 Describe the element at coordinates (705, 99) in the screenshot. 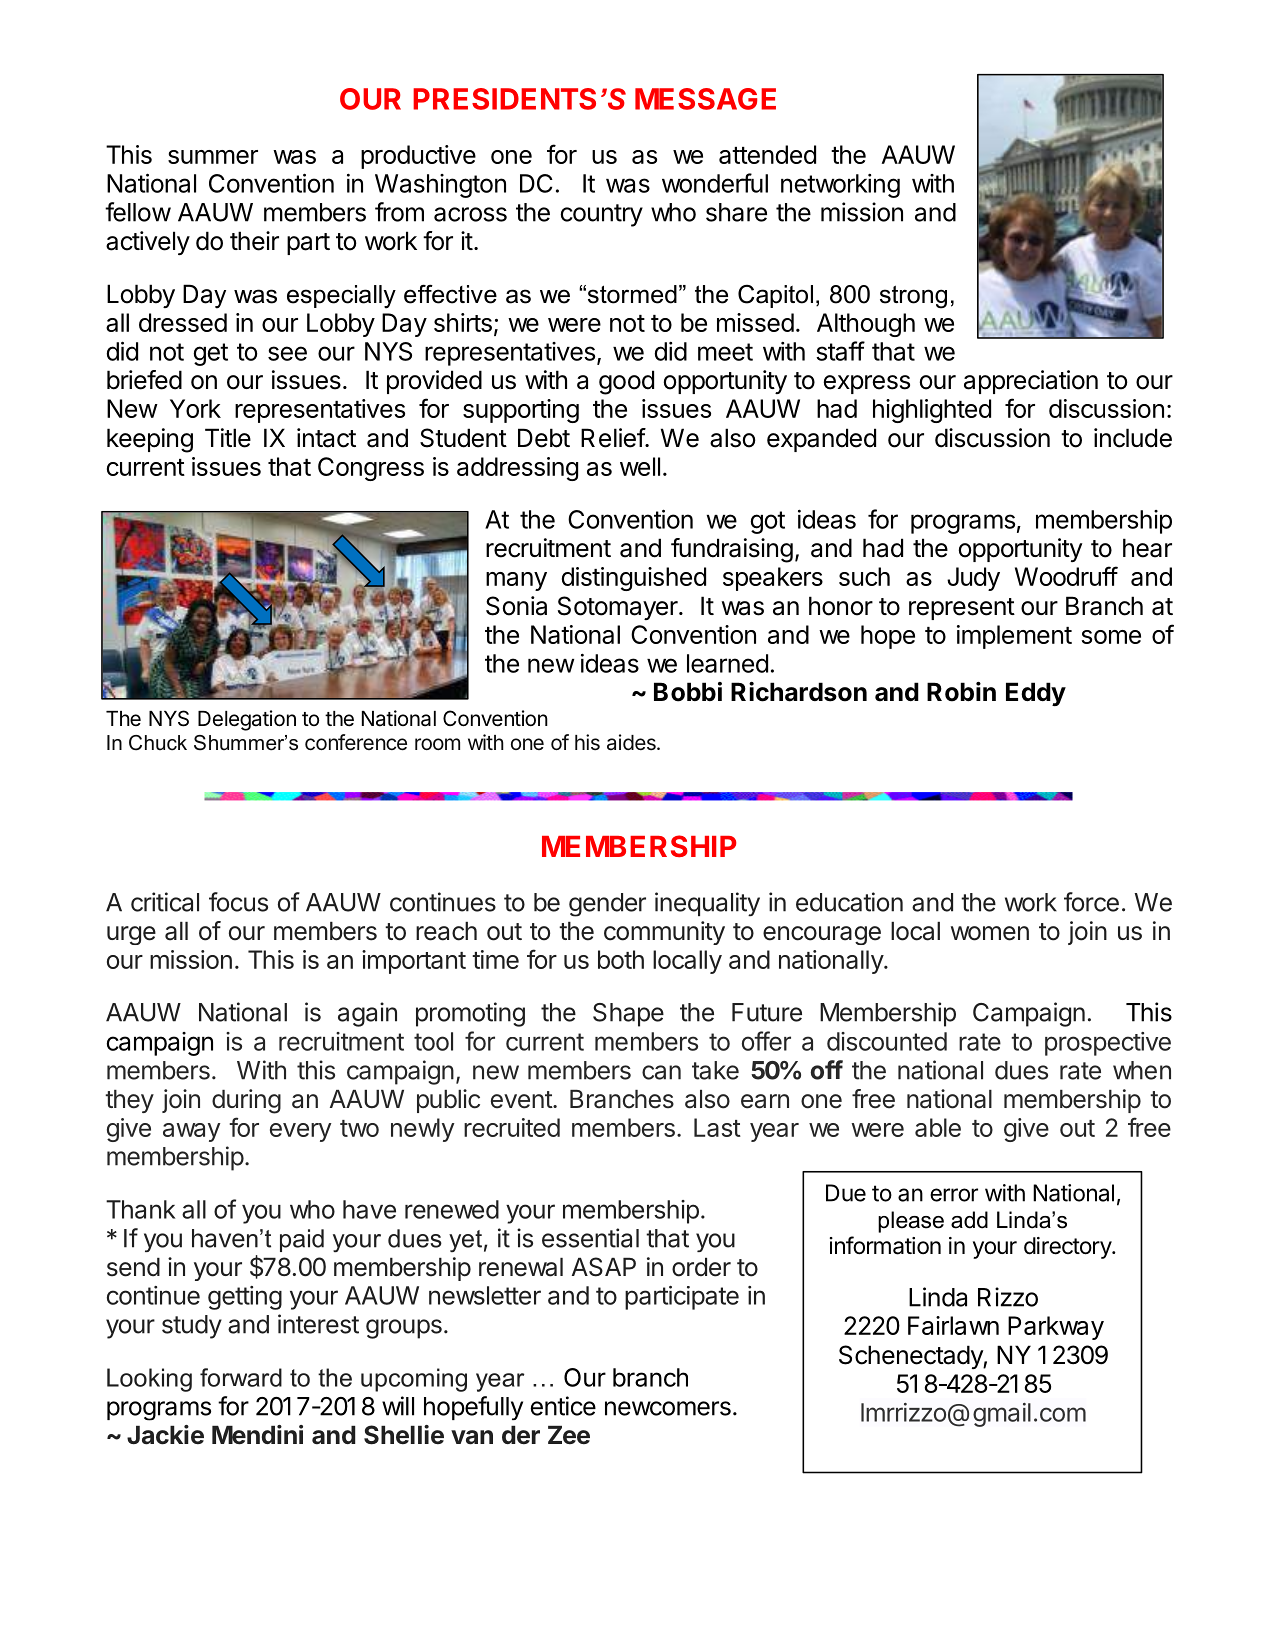

I see `MESSAGE` at that location.
